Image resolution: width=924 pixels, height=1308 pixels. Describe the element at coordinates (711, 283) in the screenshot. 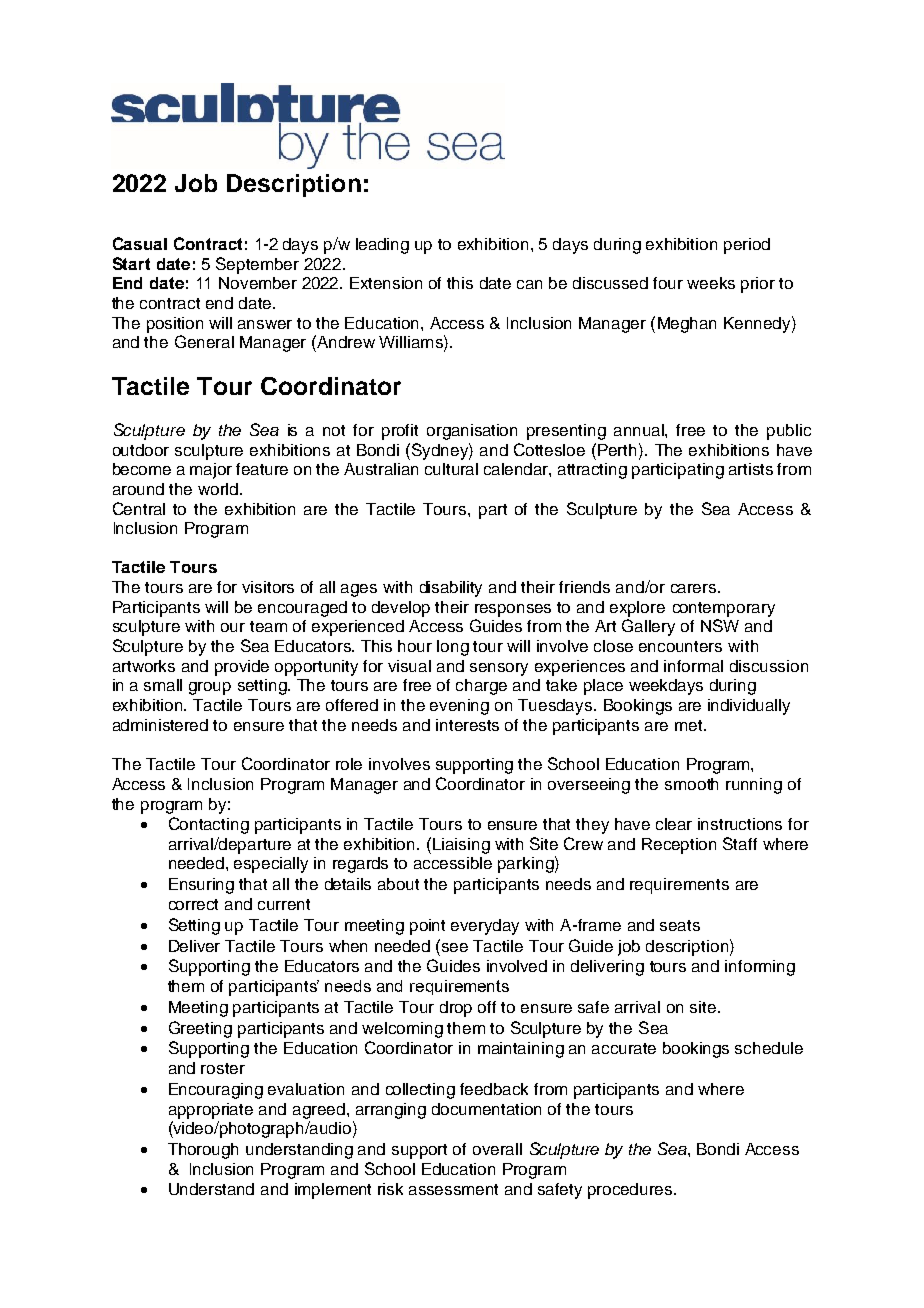

I see `weeks` at that location.
